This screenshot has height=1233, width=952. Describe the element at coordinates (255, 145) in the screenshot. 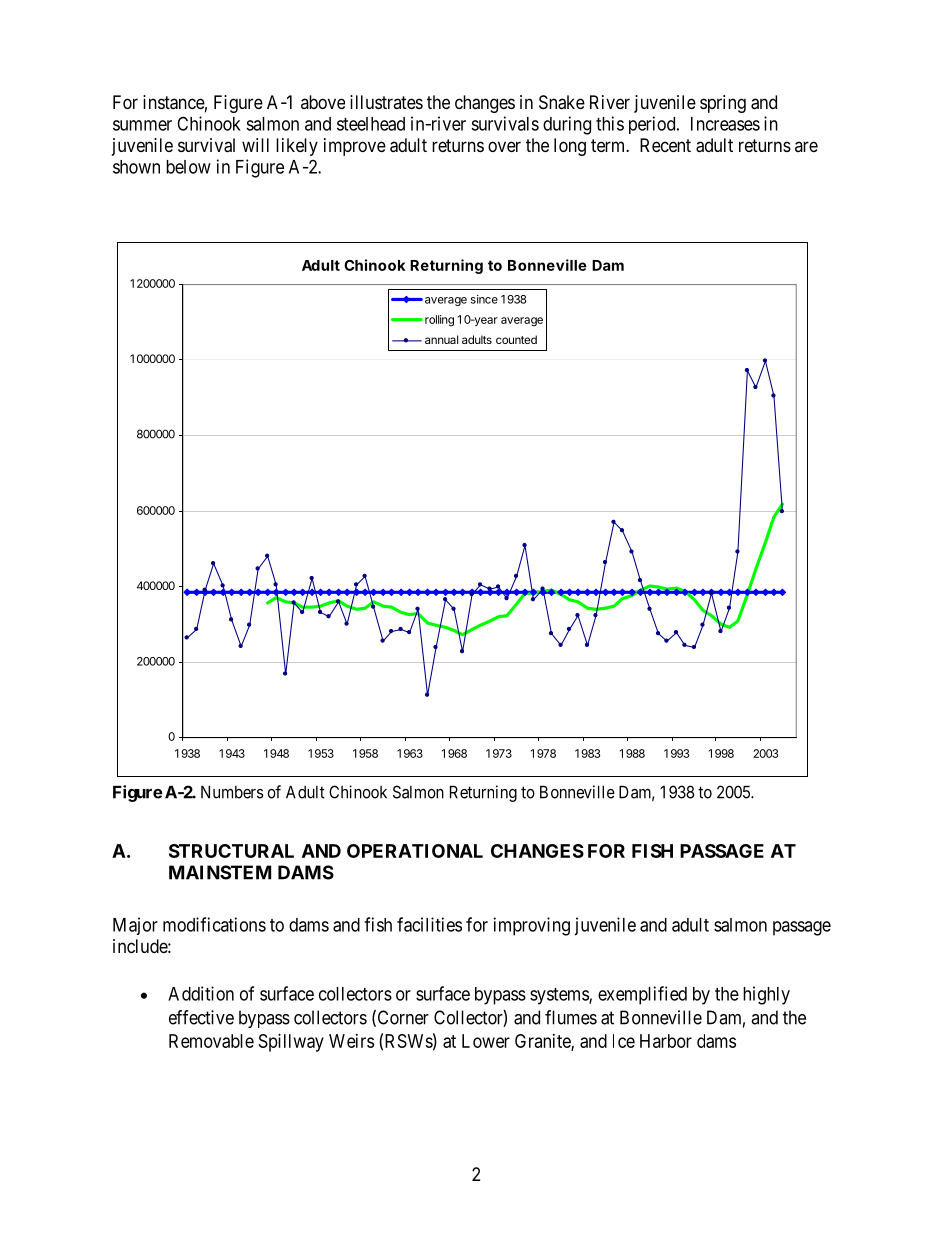

I see `will` at that location.
